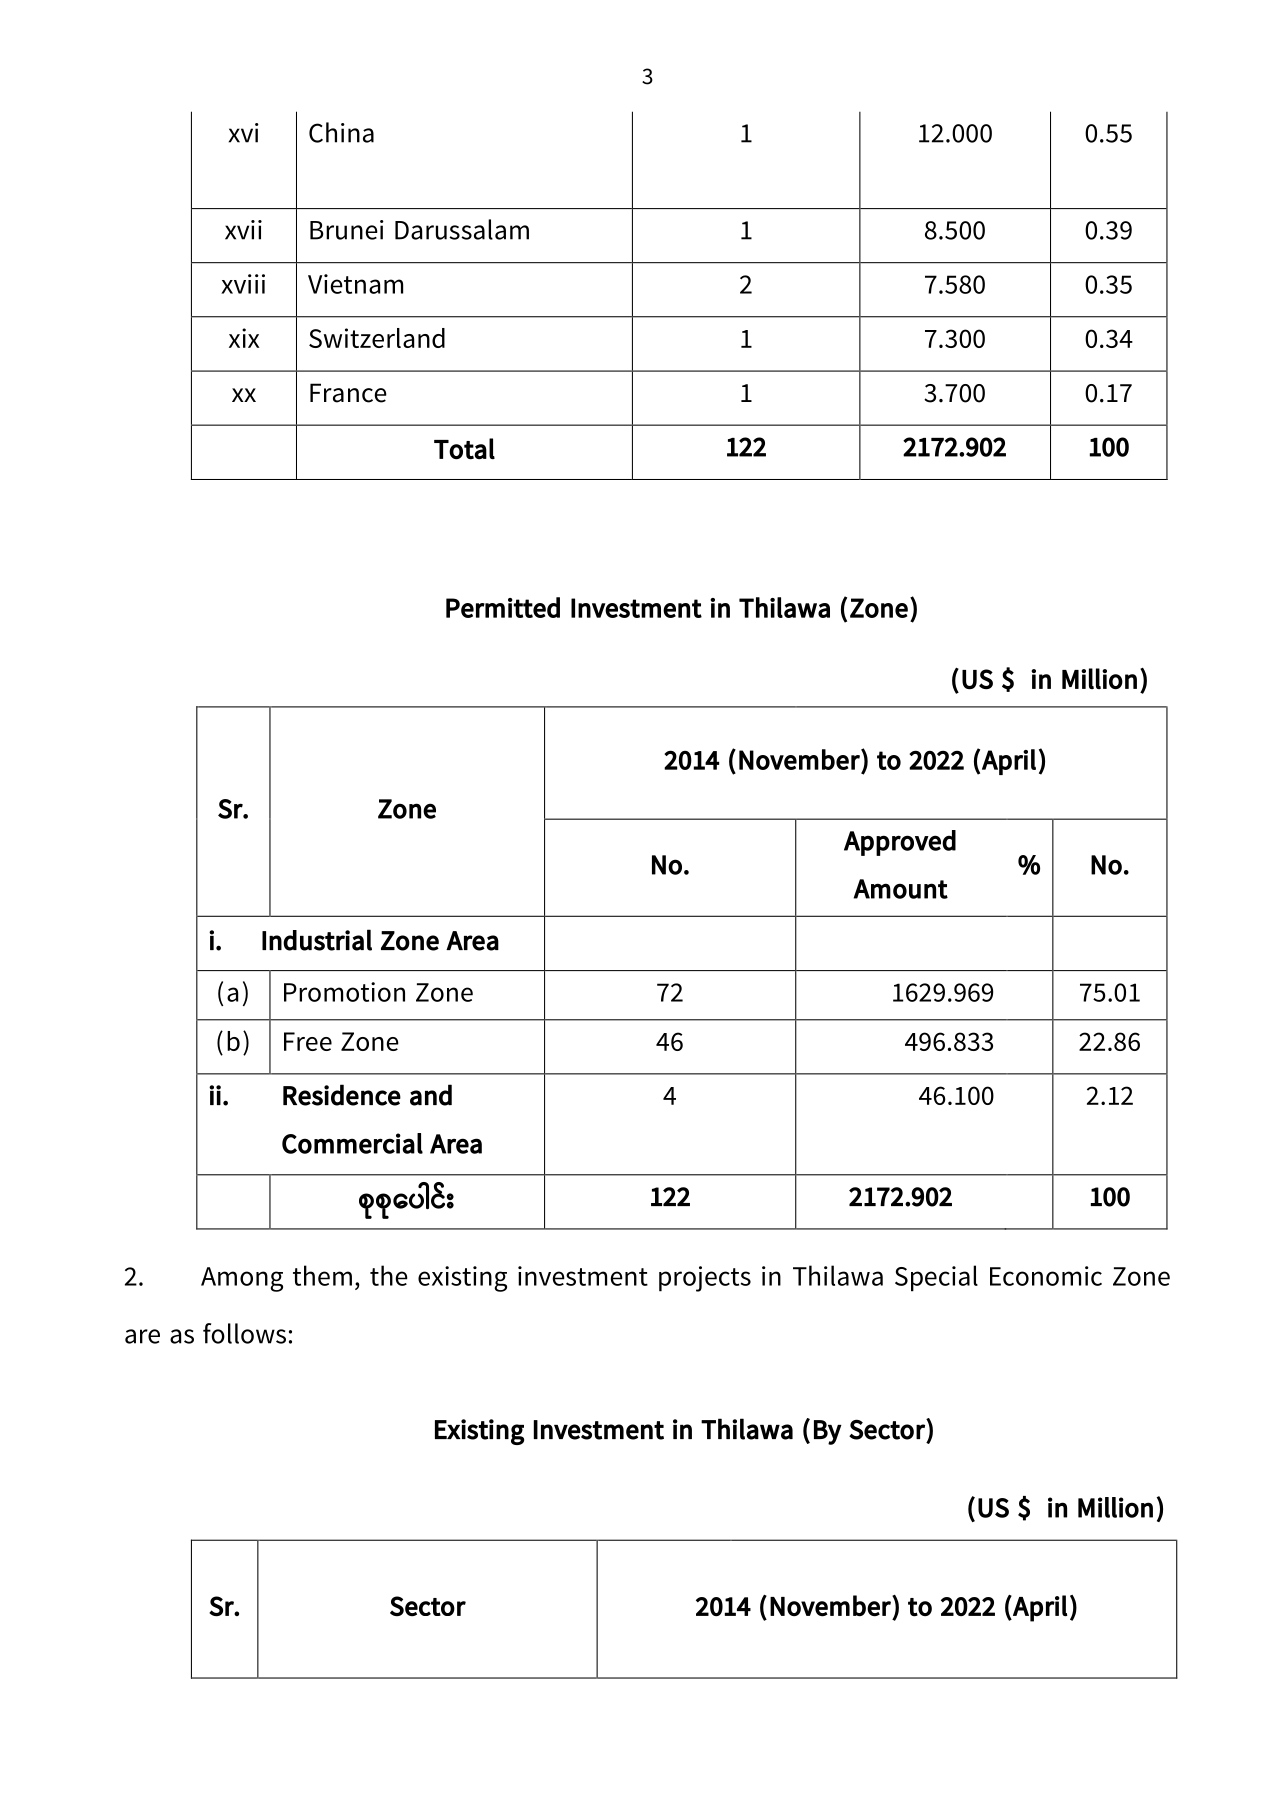 The width and height of the screenshot is (1278, 1806). What do you see at coordinates (342, 1095) in the screenshot?
I see `Residence` at bounding box center [342, 1095].
